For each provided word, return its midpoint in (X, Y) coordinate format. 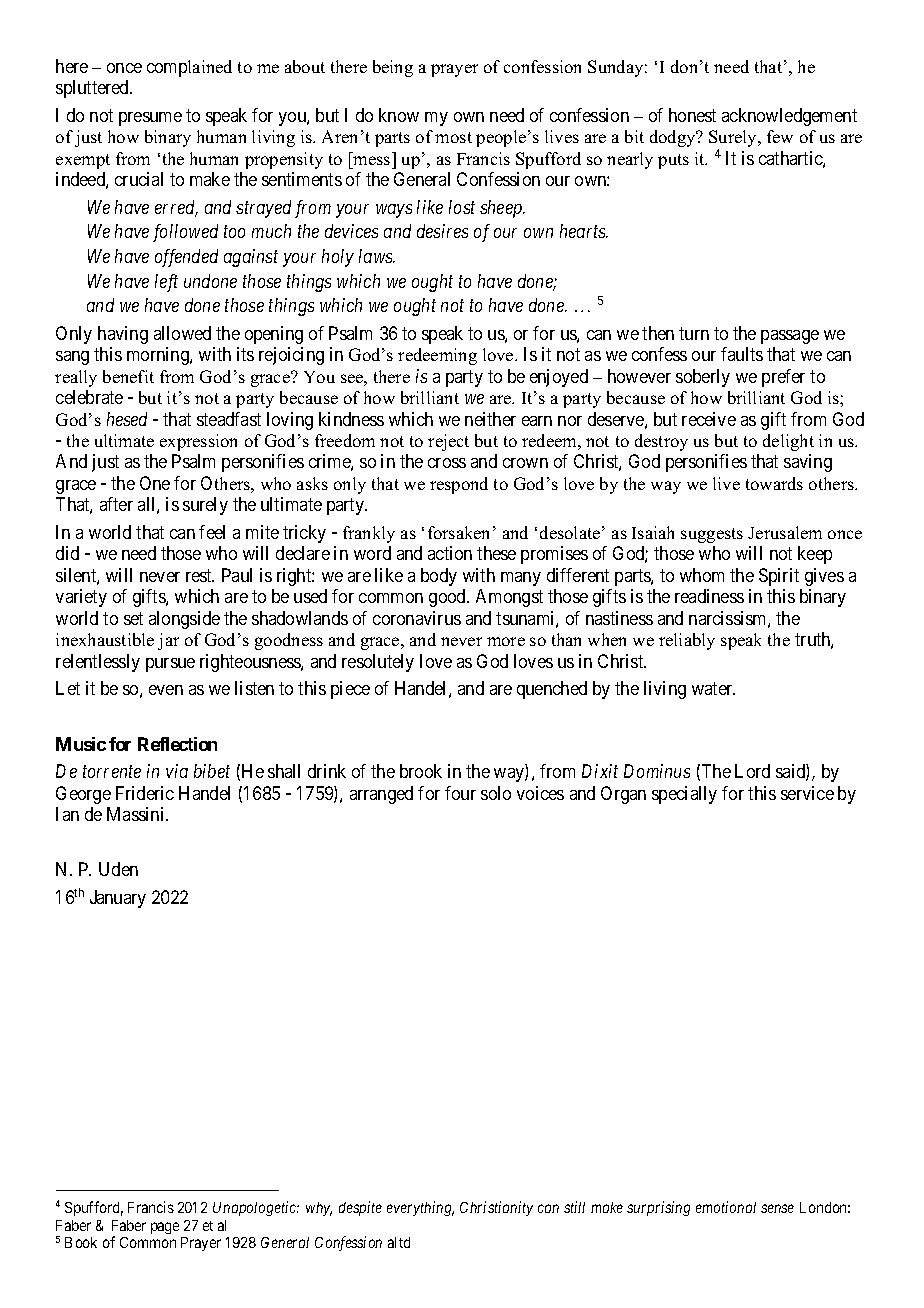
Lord (752, 771)
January (118, 899)
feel (212, 532)
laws (377, 256)
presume (150, 119)
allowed (182, 333)
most (453, 137)
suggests (712, 535)
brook (421, 771)
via (177, 771)
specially (684, 795)
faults (742, 354)
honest (692, 115)
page (165, 1228)
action (450, 553)
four (460, 793)
